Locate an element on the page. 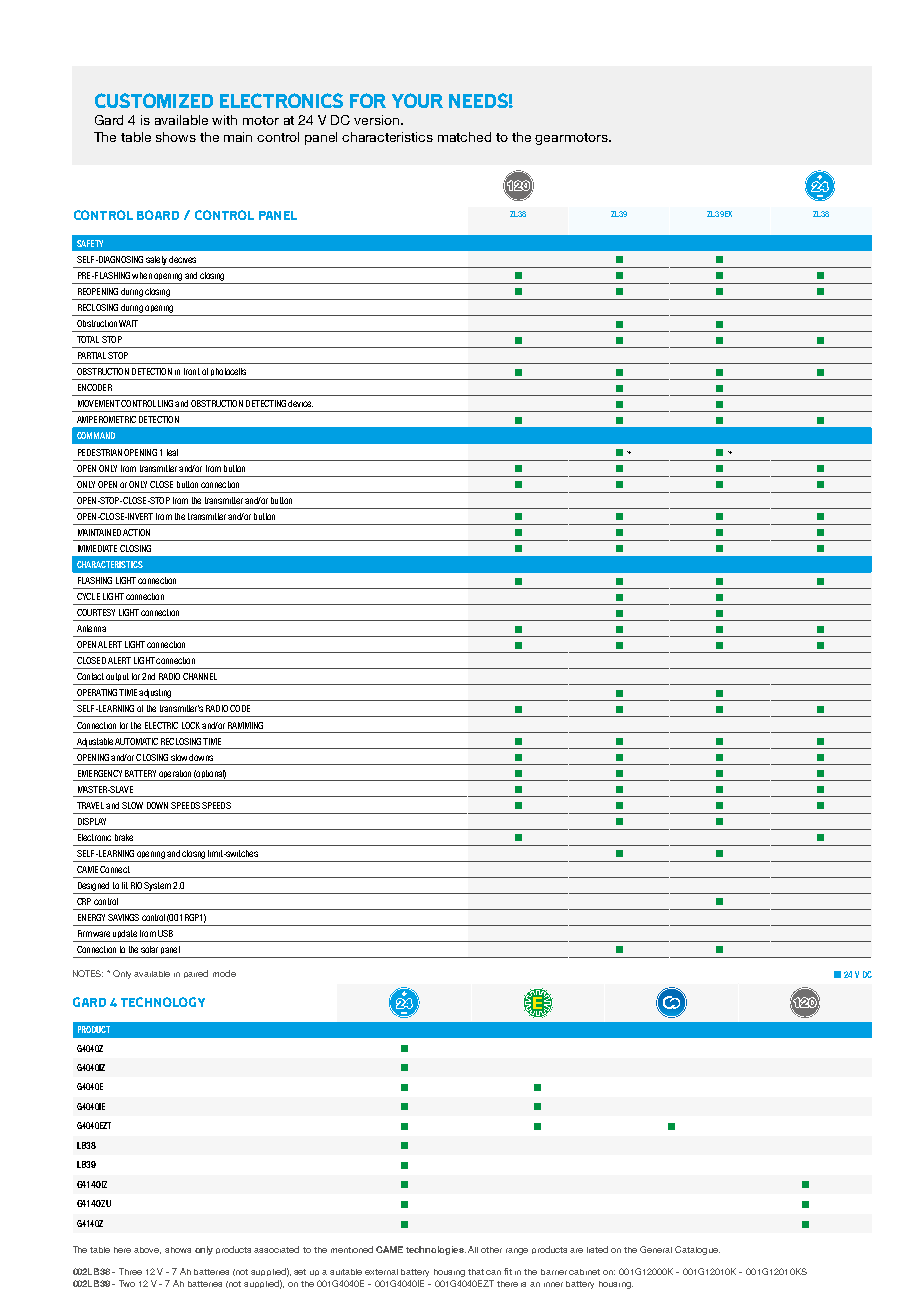  above is located at coordinates (147, 1250).
